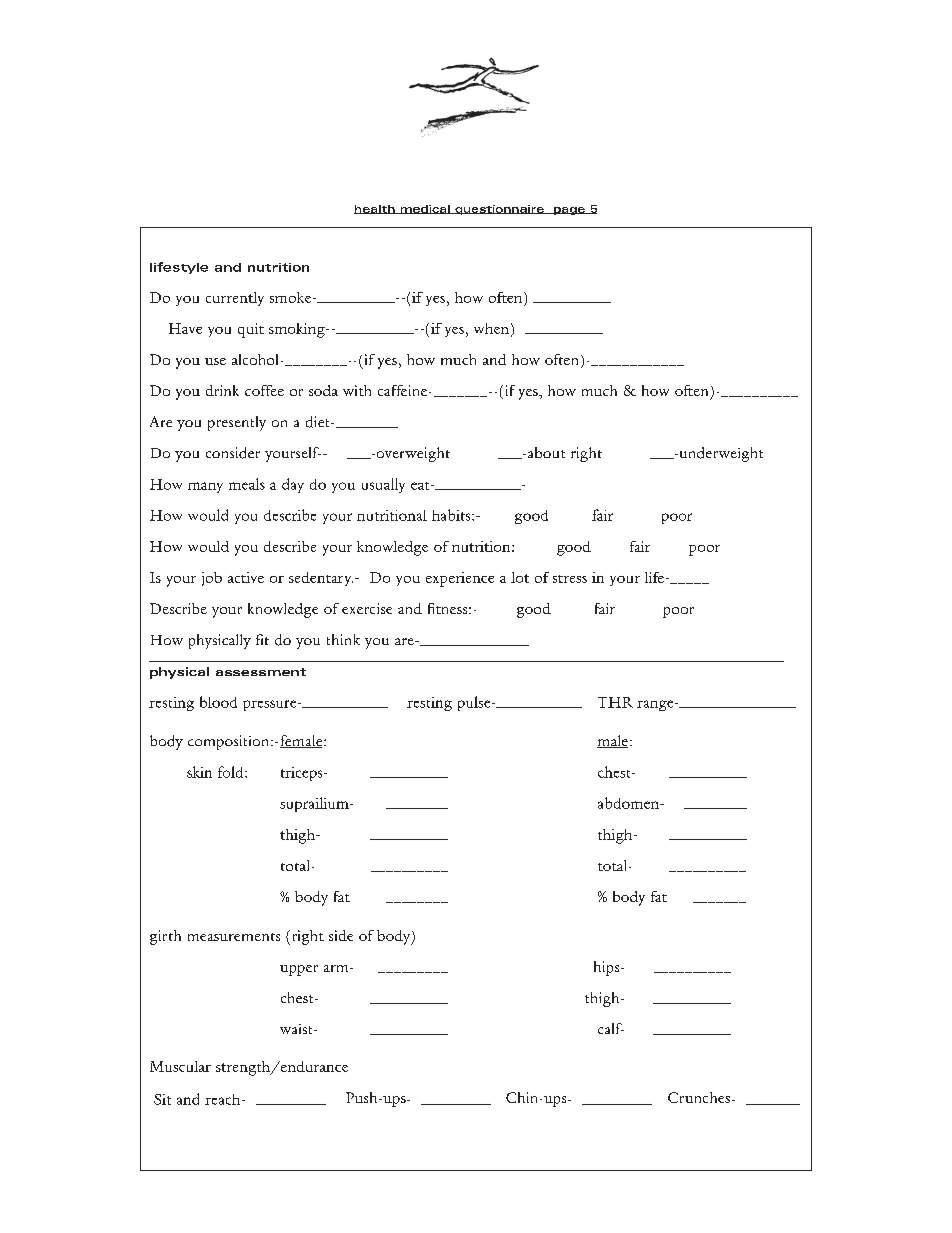  I want to click on fold, so click(232, 772).
